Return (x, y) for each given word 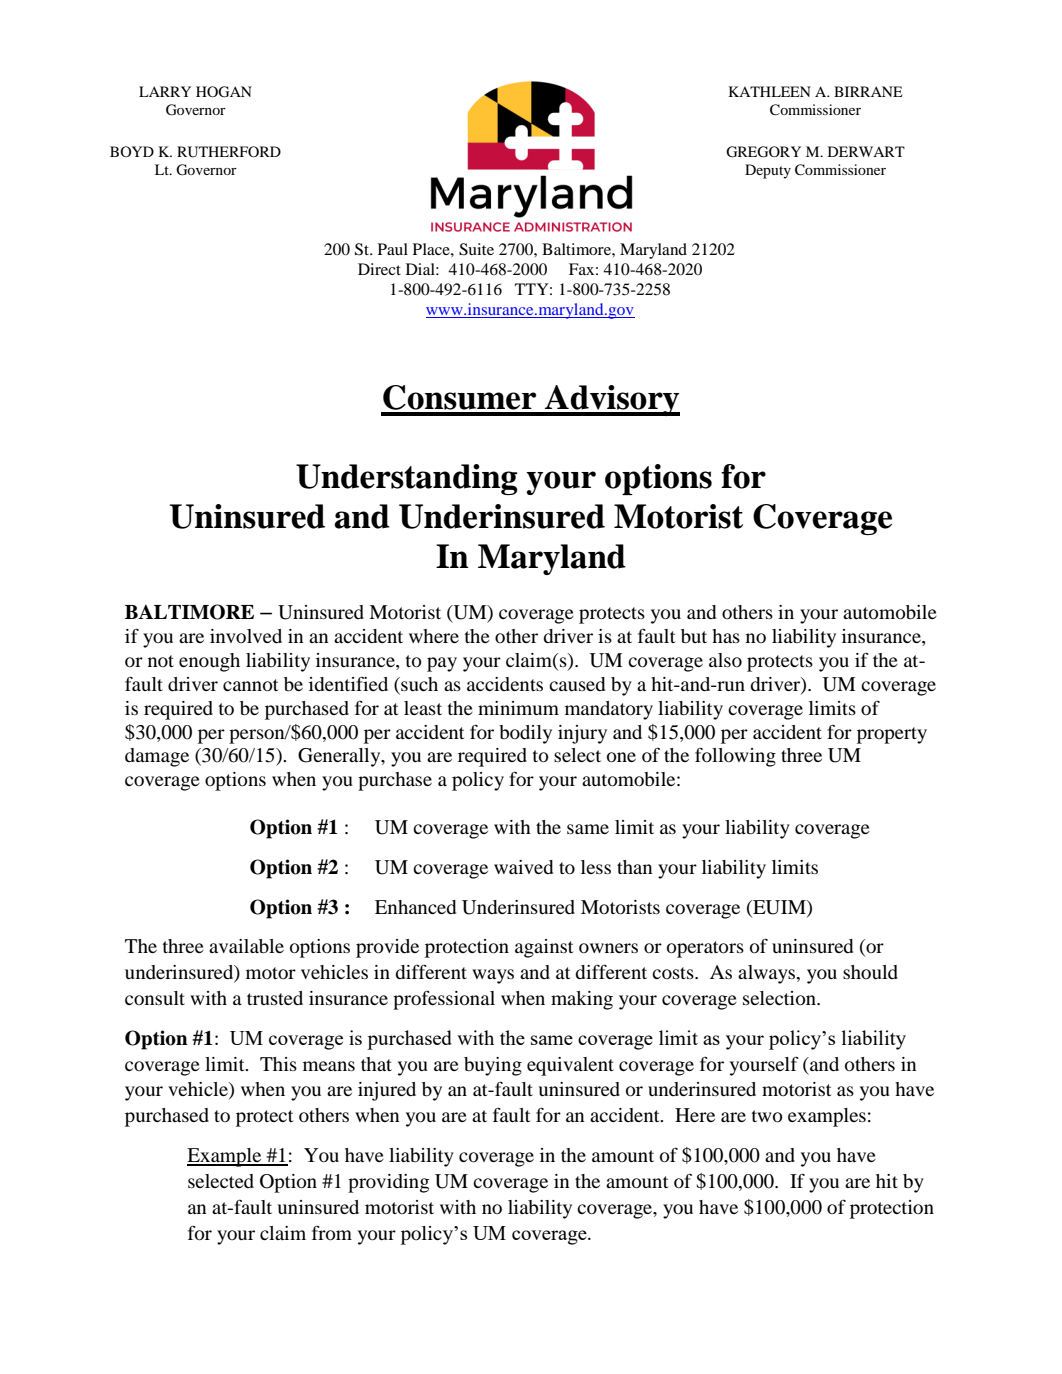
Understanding (407, 479)
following (735, 757)
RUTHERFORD (229, 152)
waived (523, 867)
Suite (476, 249)
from (332, 1233)
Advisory (611, 400)
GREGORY (763, 152)
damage (157, 757)
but (694, 636)
